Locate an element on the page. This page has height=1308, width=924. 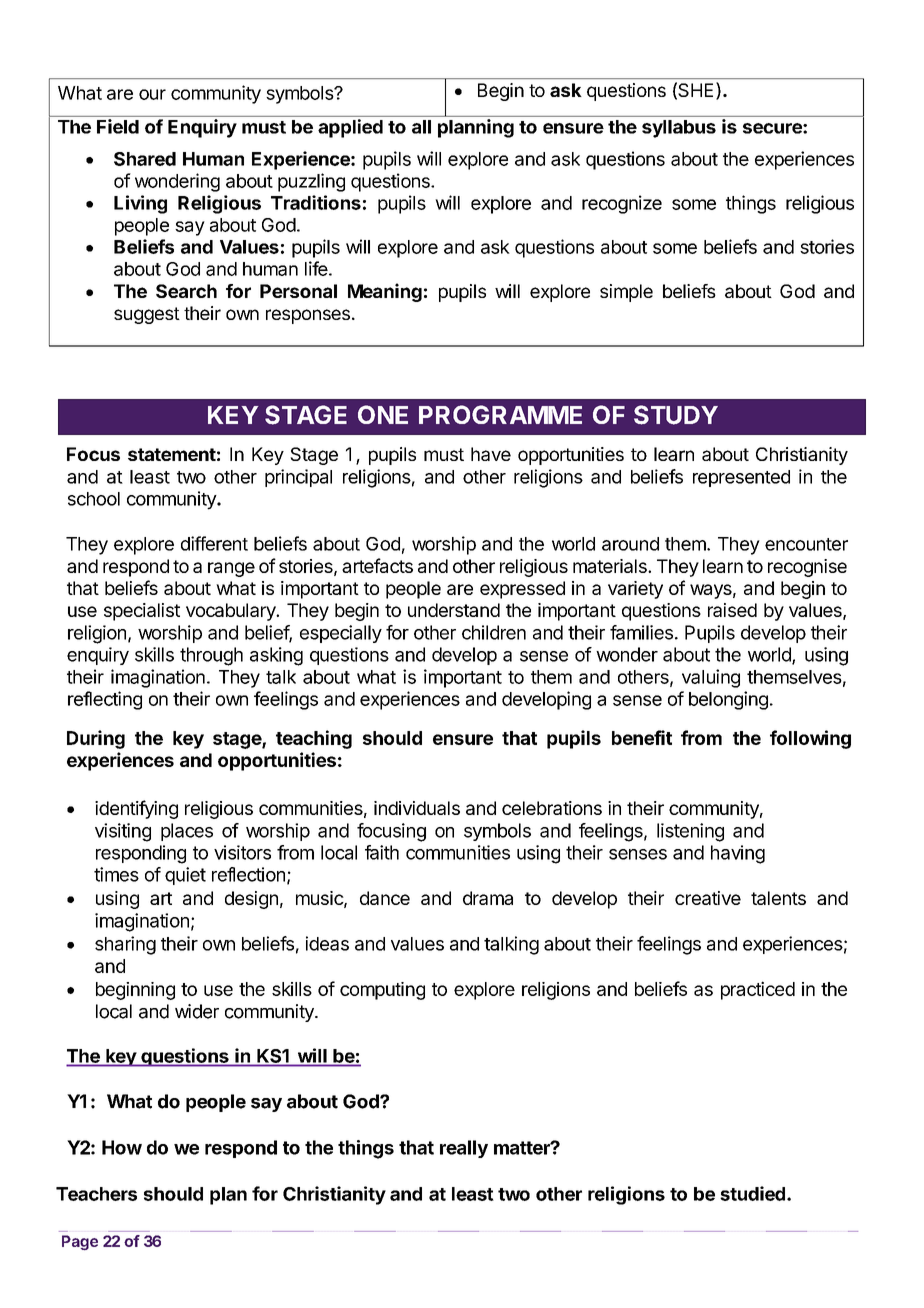
valuing is located at coordinates (711, 678).
